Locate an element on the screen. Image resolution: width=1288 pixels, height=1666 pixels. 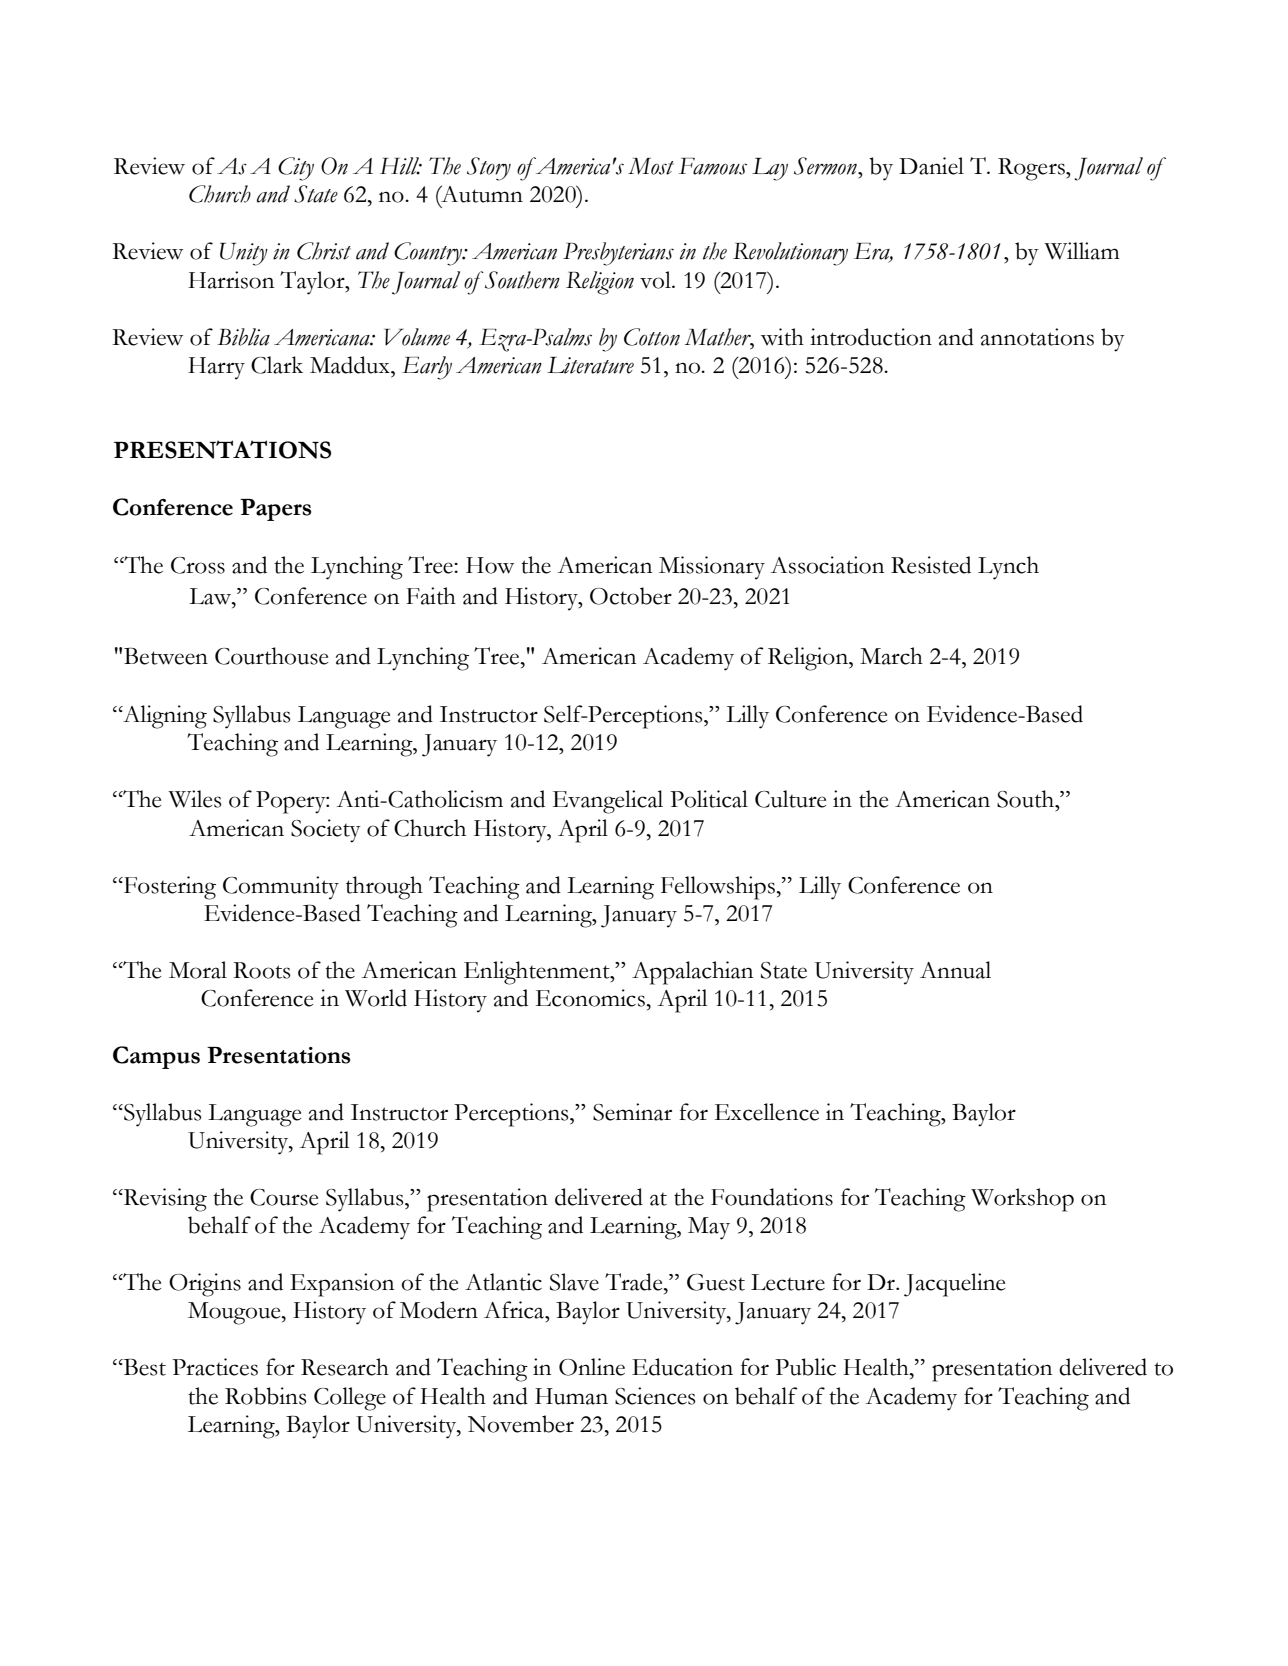
City is located at coordinates (296, 169).
